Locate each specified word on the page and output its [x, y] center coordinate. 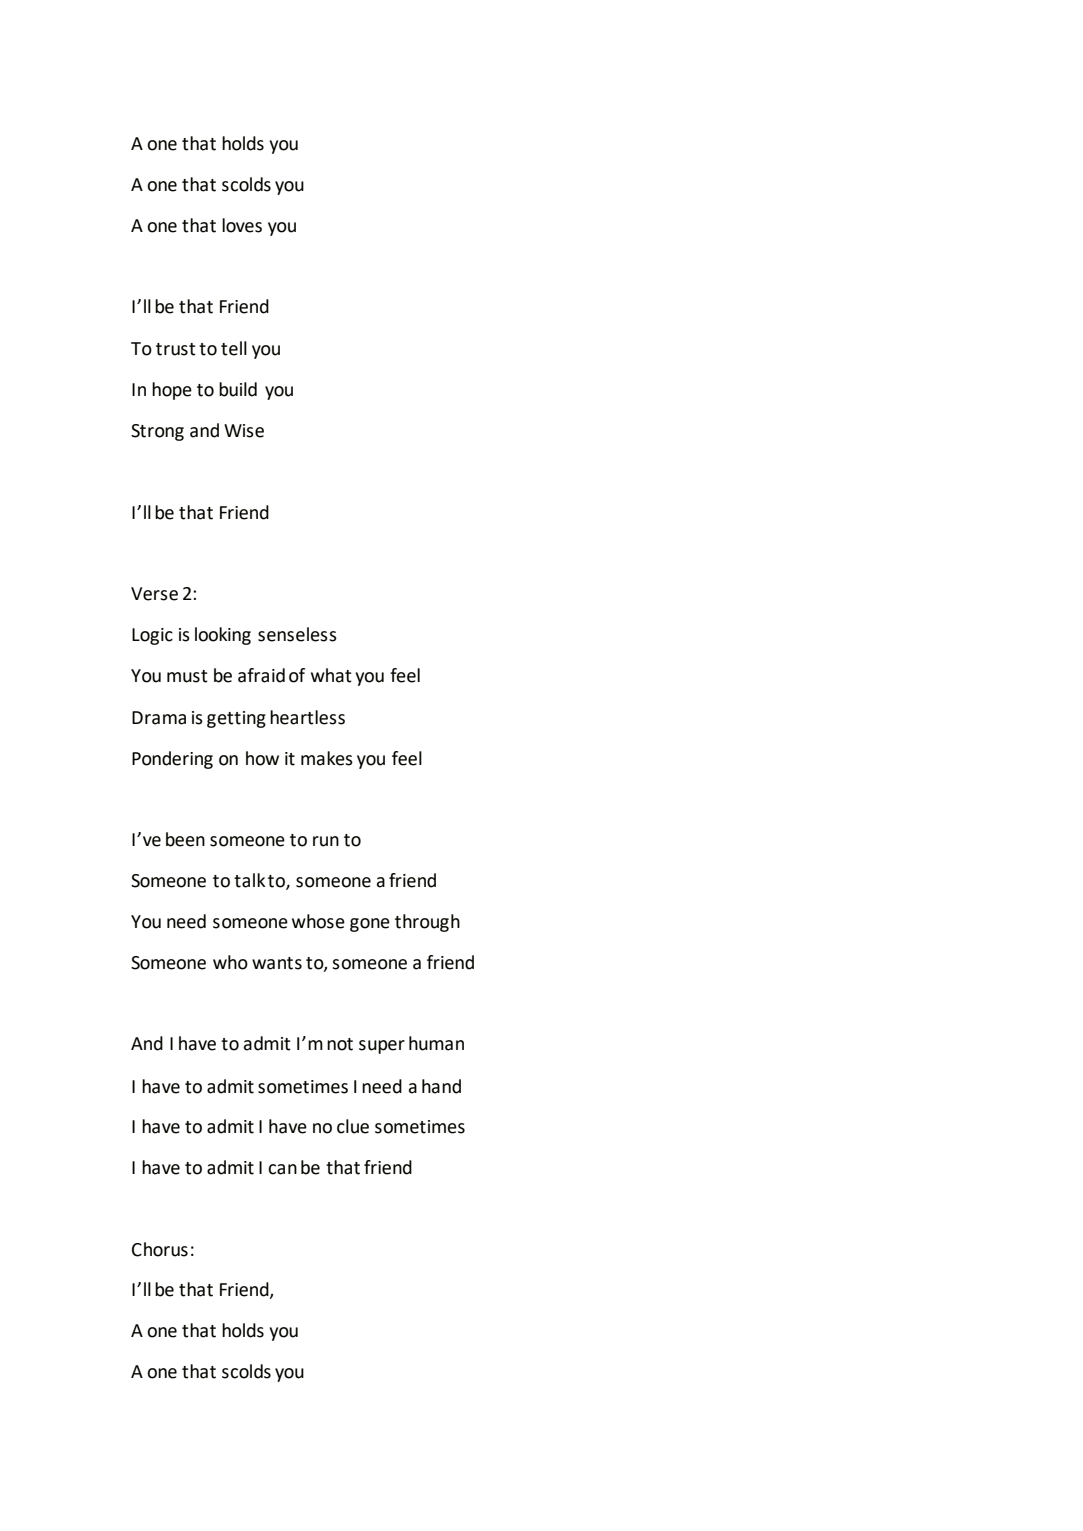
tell [234, 348]
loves [242, 225]
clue [353, 1126]
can [282, 1169]
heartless [307, 717]
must [187, 676]
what [331, 675]
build [238, 389]
